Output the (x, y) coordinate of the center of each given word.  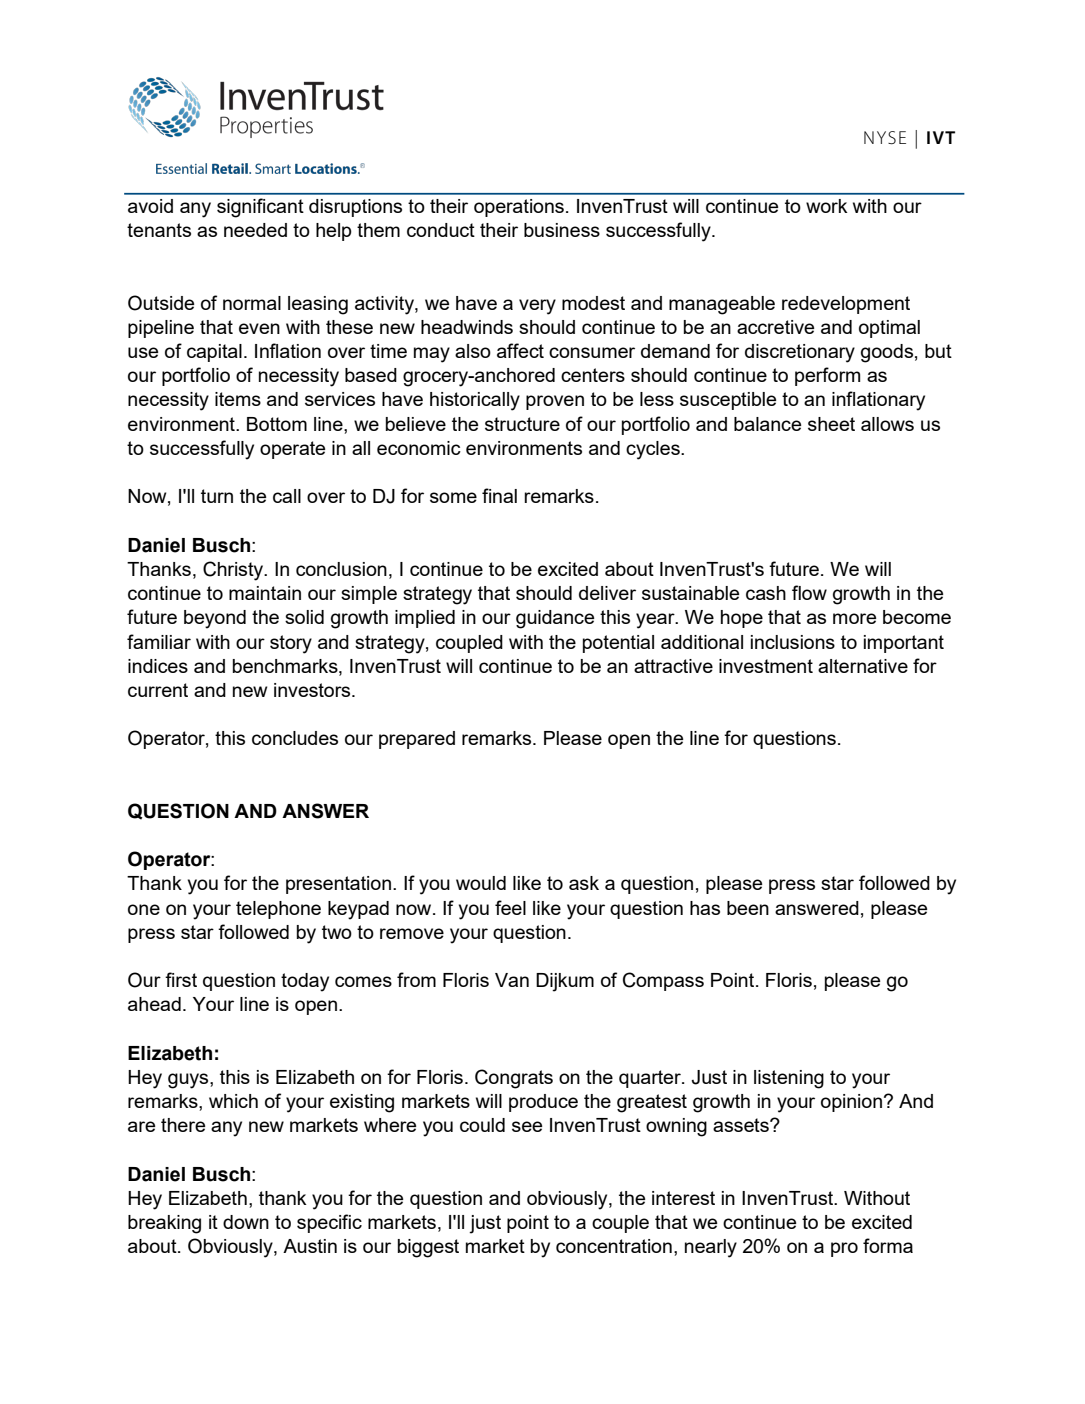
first (181, 979)
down (246, 1222)
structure (522, 424)
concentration (614, 1246)
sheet (831, 424)
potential (618, 644)
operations (519, 208)
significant (260, 208)
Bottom (277, 424)
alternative (863, 666)
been (748, 908)
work (827, 206)
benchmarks (286, 666)
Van (512, 980)
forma (888, 1245)
